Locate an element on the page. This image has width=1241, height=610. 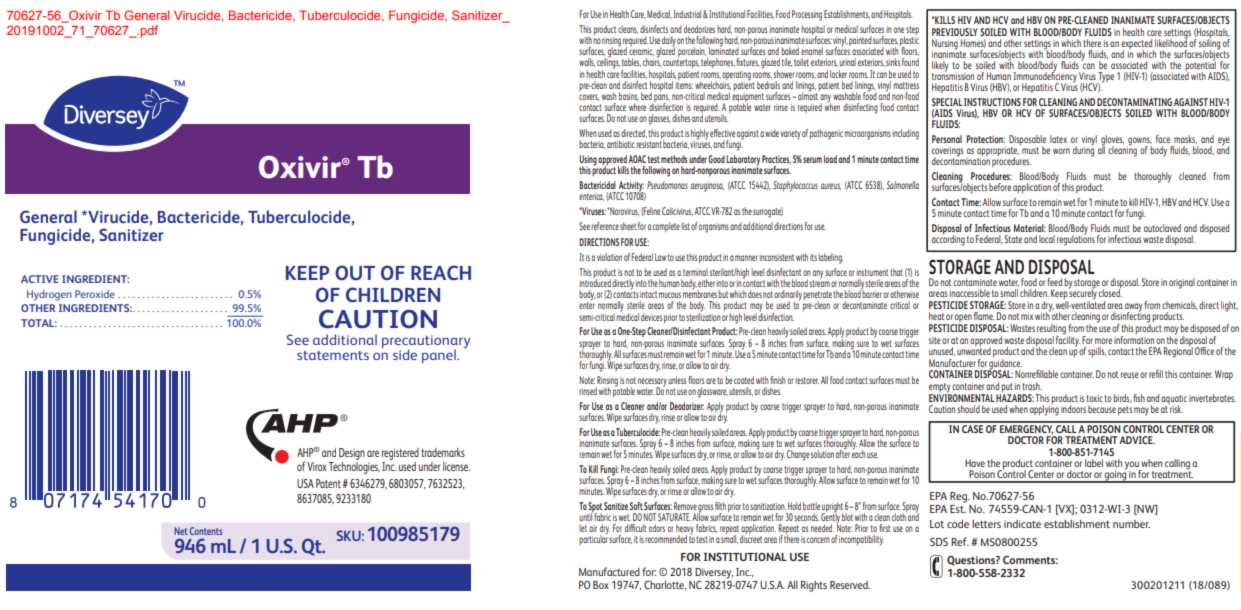
during is located at coordinates (1083, 150).
